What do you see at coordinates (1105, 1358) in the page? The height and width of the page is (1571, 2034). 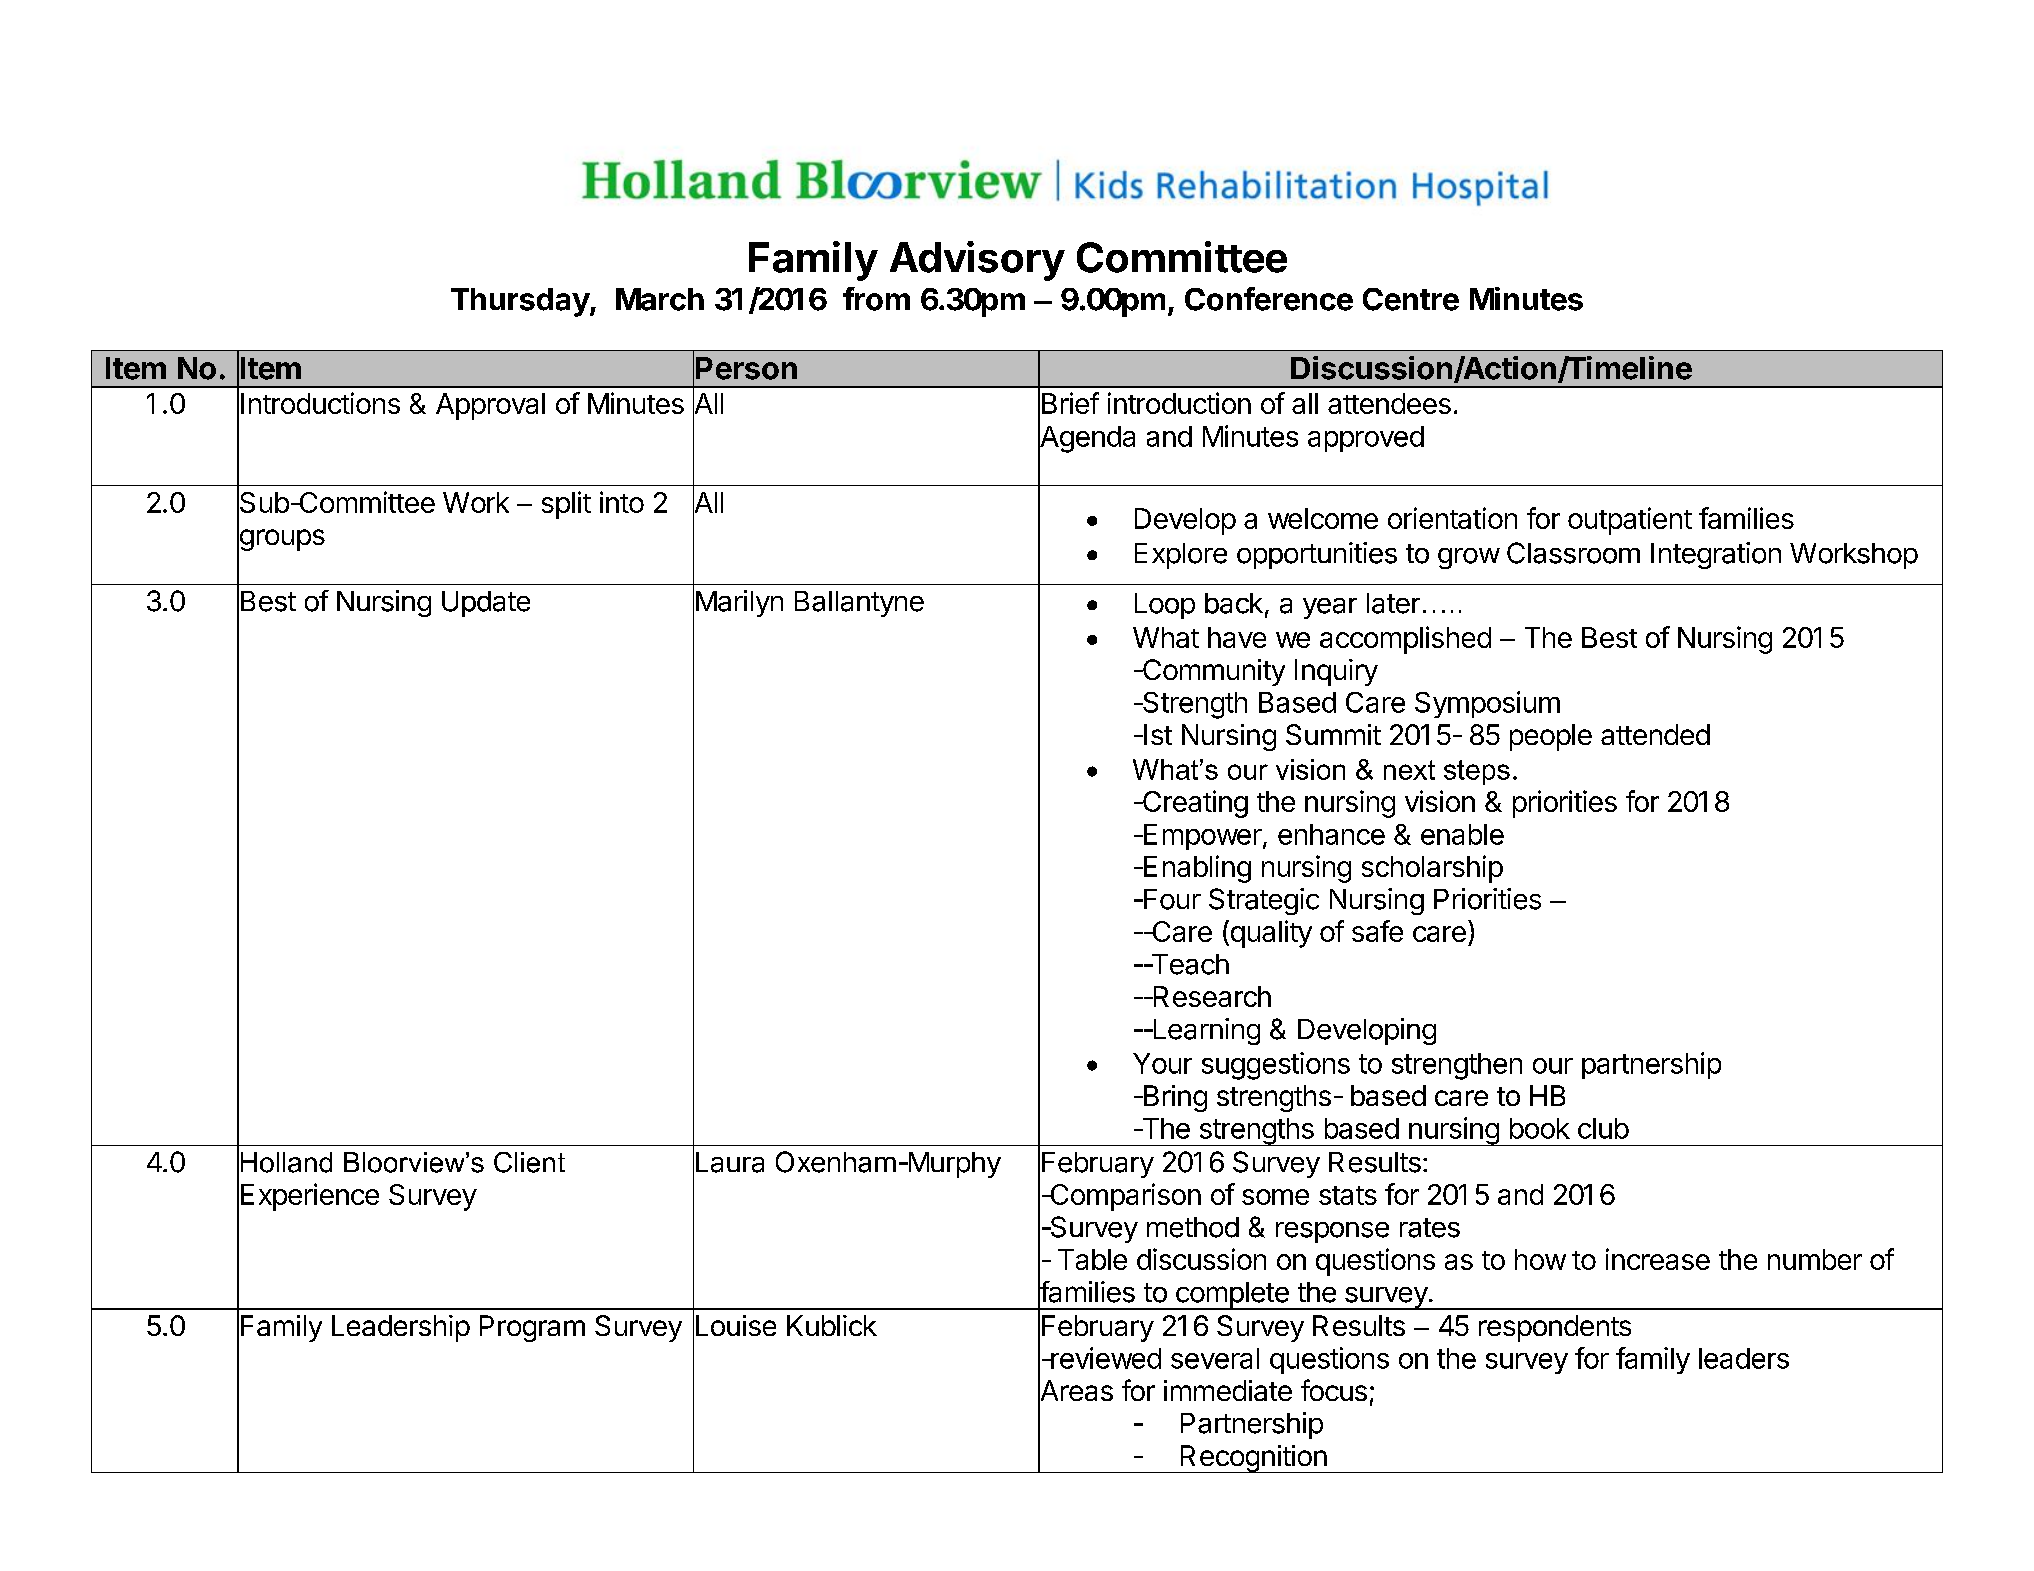 I see `reviewed` at bounding box center [1105, 1358].
